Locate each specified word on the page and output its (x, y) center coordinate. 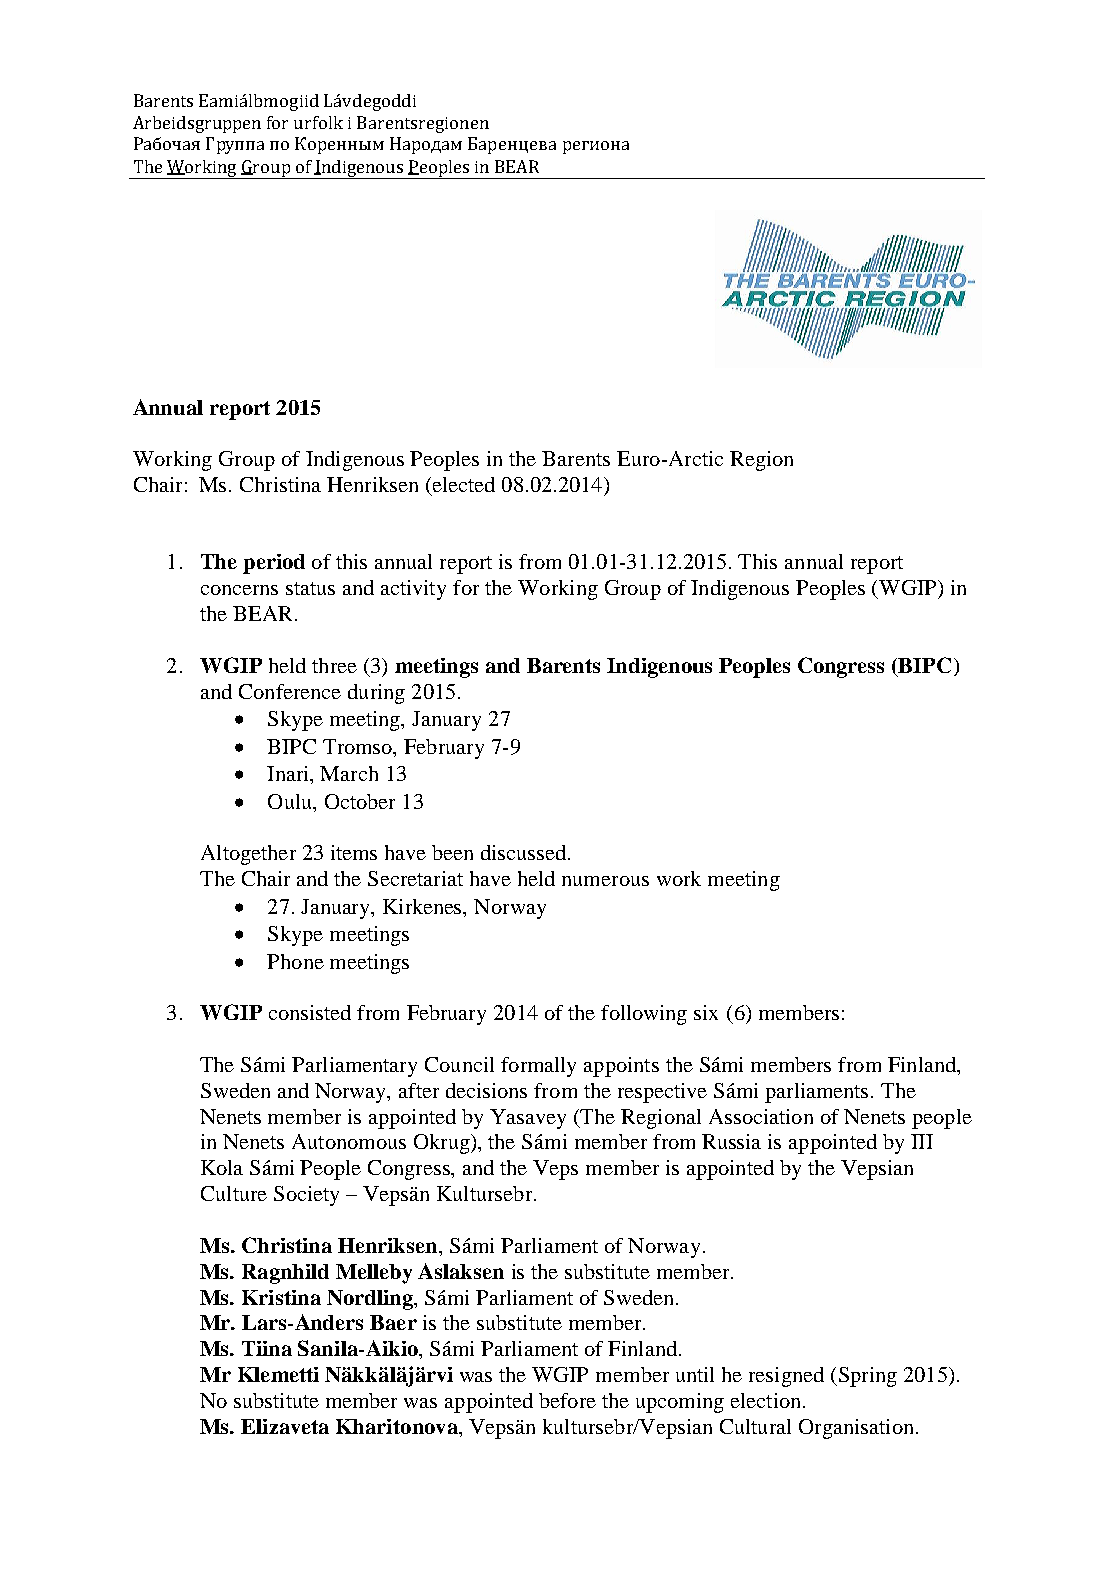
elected (464, 484)
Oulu (291, 801)
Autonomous (349, 1141)
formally (538, 1067)
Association (761, 1116)
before (567, 1400)
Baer (393, 1322)
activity (413, 590)
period (274, 564)
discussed (523, 852)
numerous (605, 881)
